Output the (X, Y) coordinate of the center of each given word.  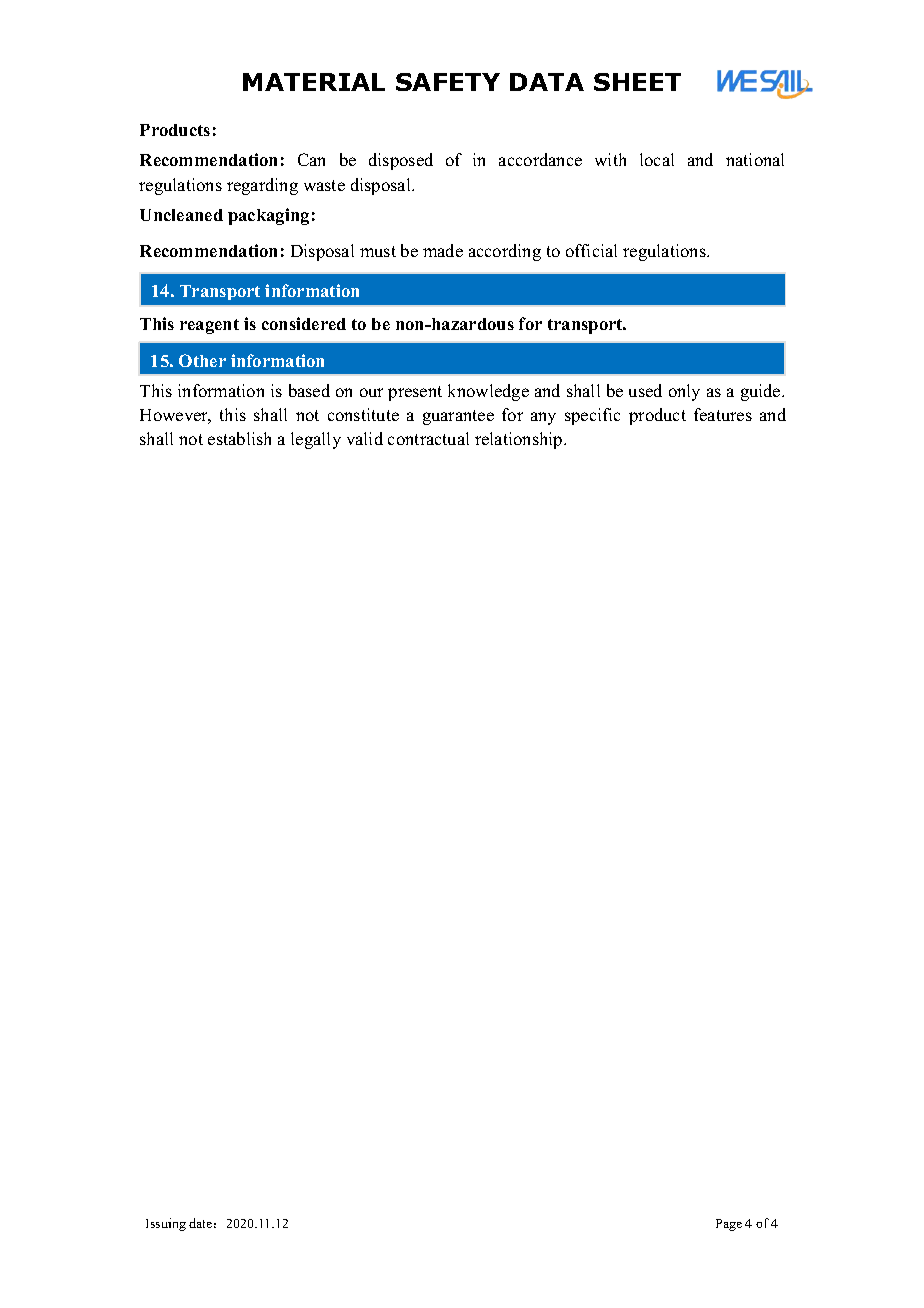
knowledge (488, 392)
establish (239, 438)
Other (202, 360)
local (657, 159)
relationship (520, 440)
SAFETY (448, 82)
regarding (262, 186)
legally (316, 440)
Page (729, 1225)
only (684, 392)
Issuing (166, 1224)
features (723, 414)
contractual (428, 438)
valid (365, 438)
